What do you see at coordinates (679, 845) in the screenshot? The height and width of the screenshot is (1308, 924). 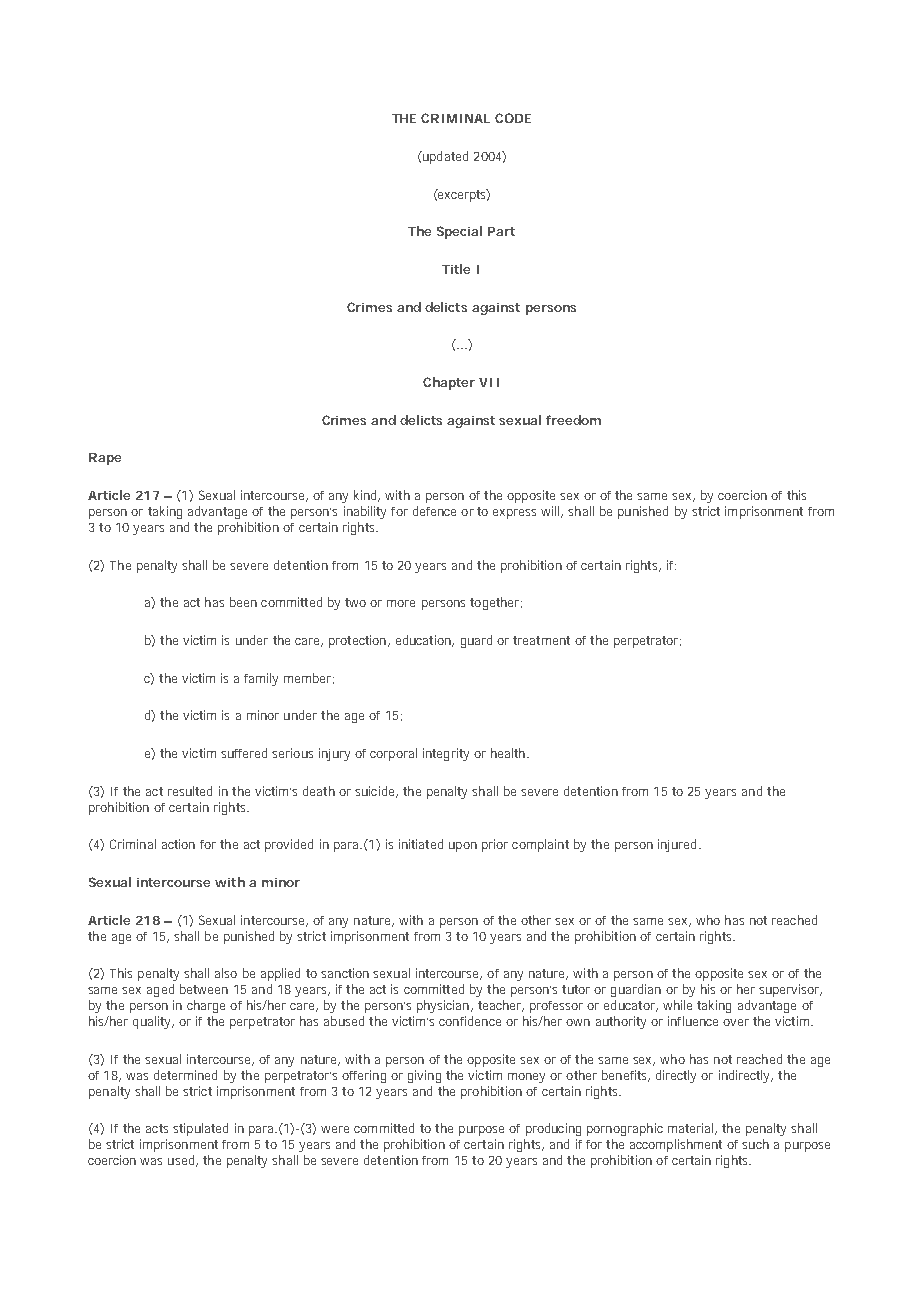 I see `injured` at bounding box center [679, 845].
